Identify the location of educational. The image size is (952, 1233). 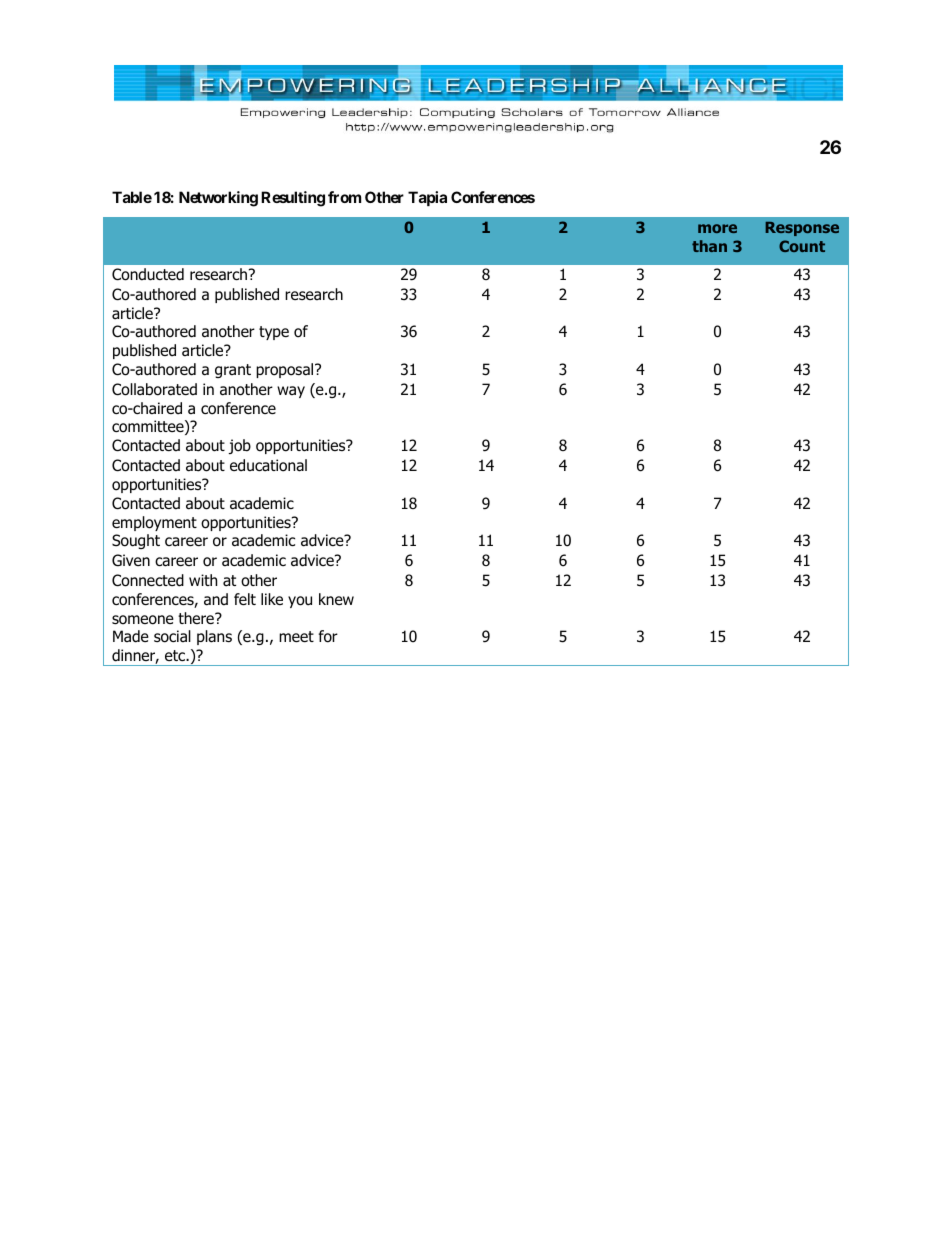
(268, 465).
